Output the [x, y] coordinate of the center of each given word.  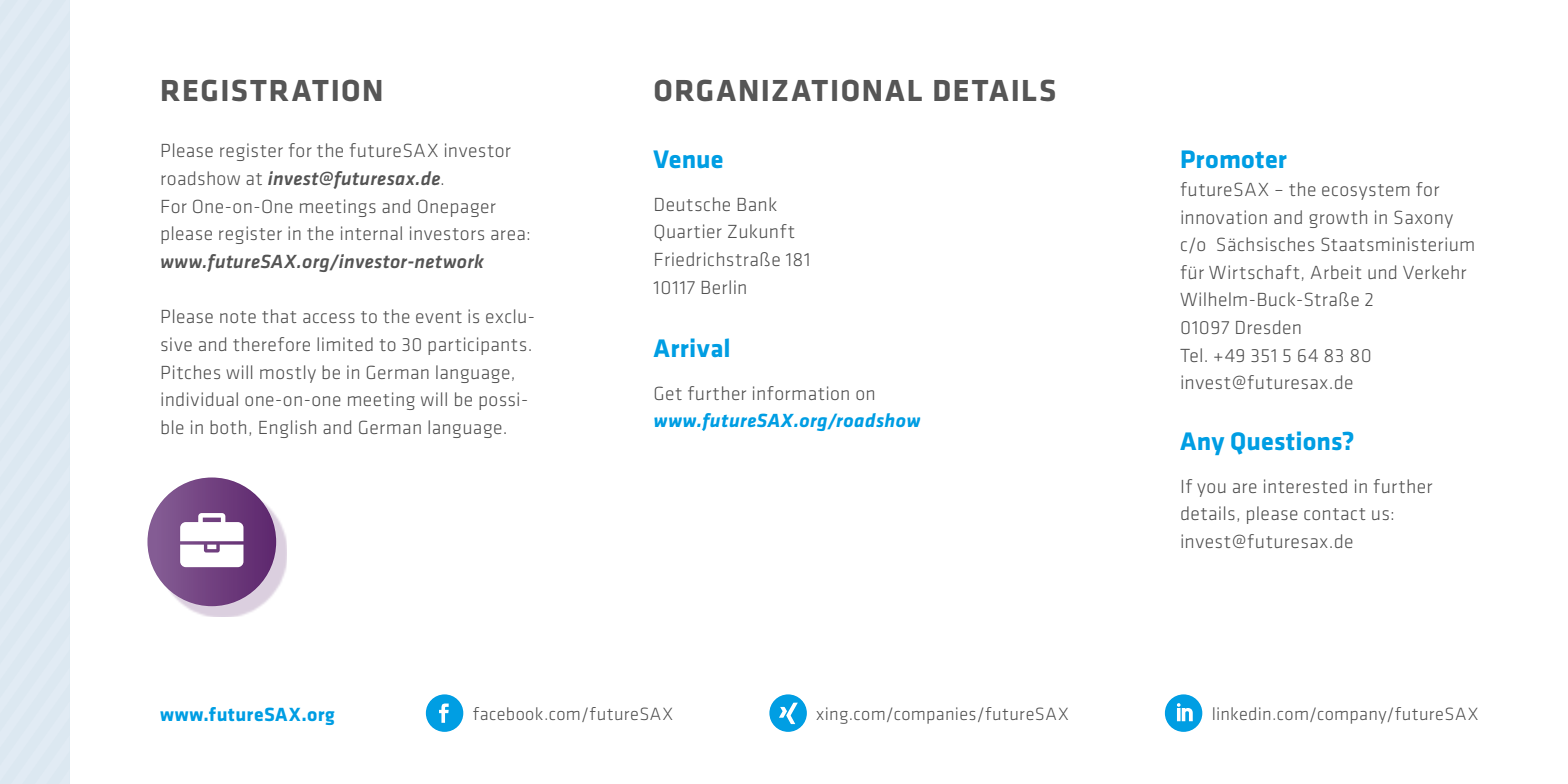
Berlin [723, 287]
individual [199, 399]
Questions [1287, 442]
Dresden [1268, 327]
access [329, 318]
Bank [757, 204]
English [287, 429]
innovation [1224, 217]
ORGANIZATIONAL [788, 90]
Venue [688, 159]
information [801, 393]
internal [371, 233]
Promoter [1234, 159]
